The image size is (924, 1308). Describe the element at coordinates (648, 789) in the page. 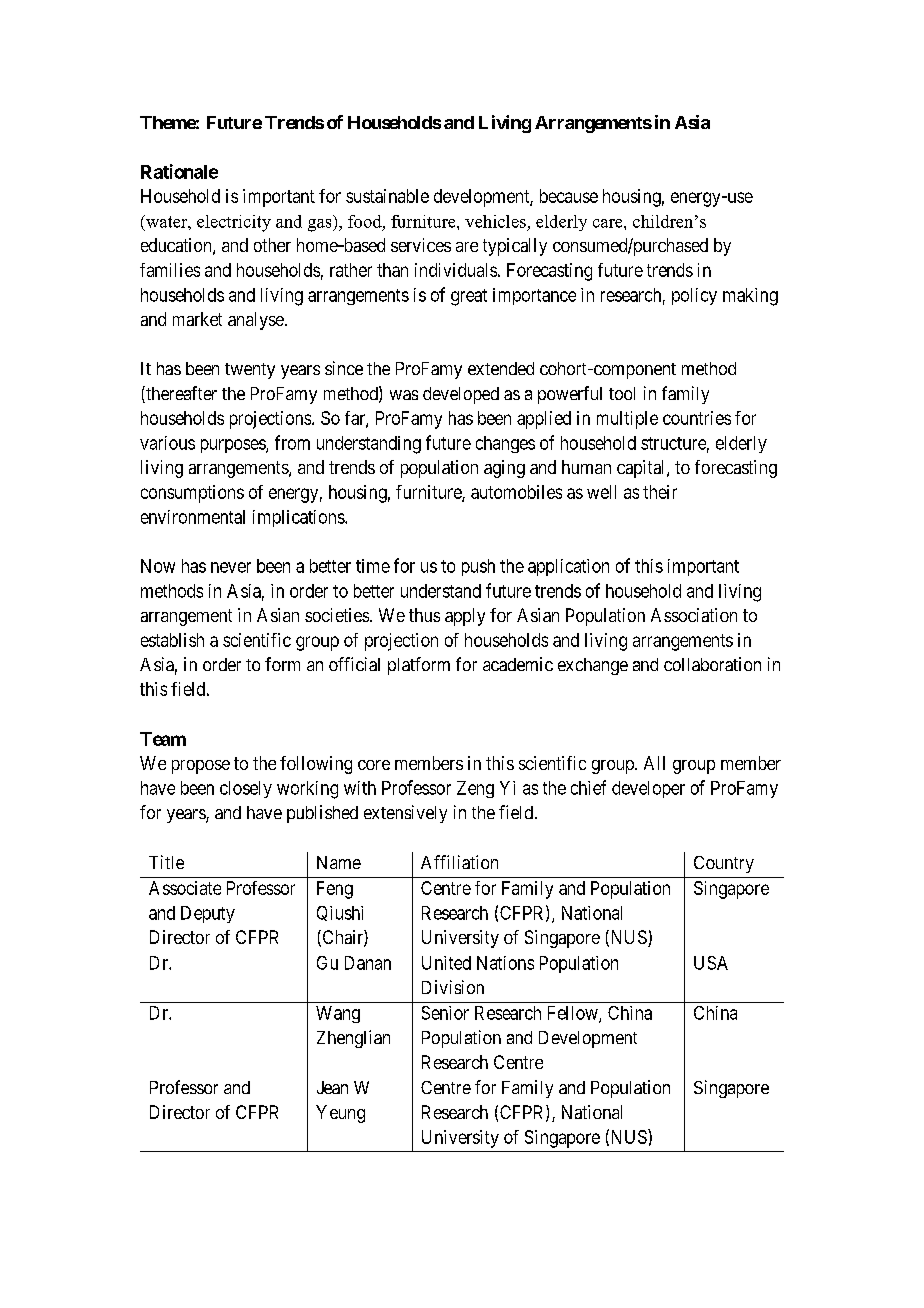

I see `developer` at that location.
